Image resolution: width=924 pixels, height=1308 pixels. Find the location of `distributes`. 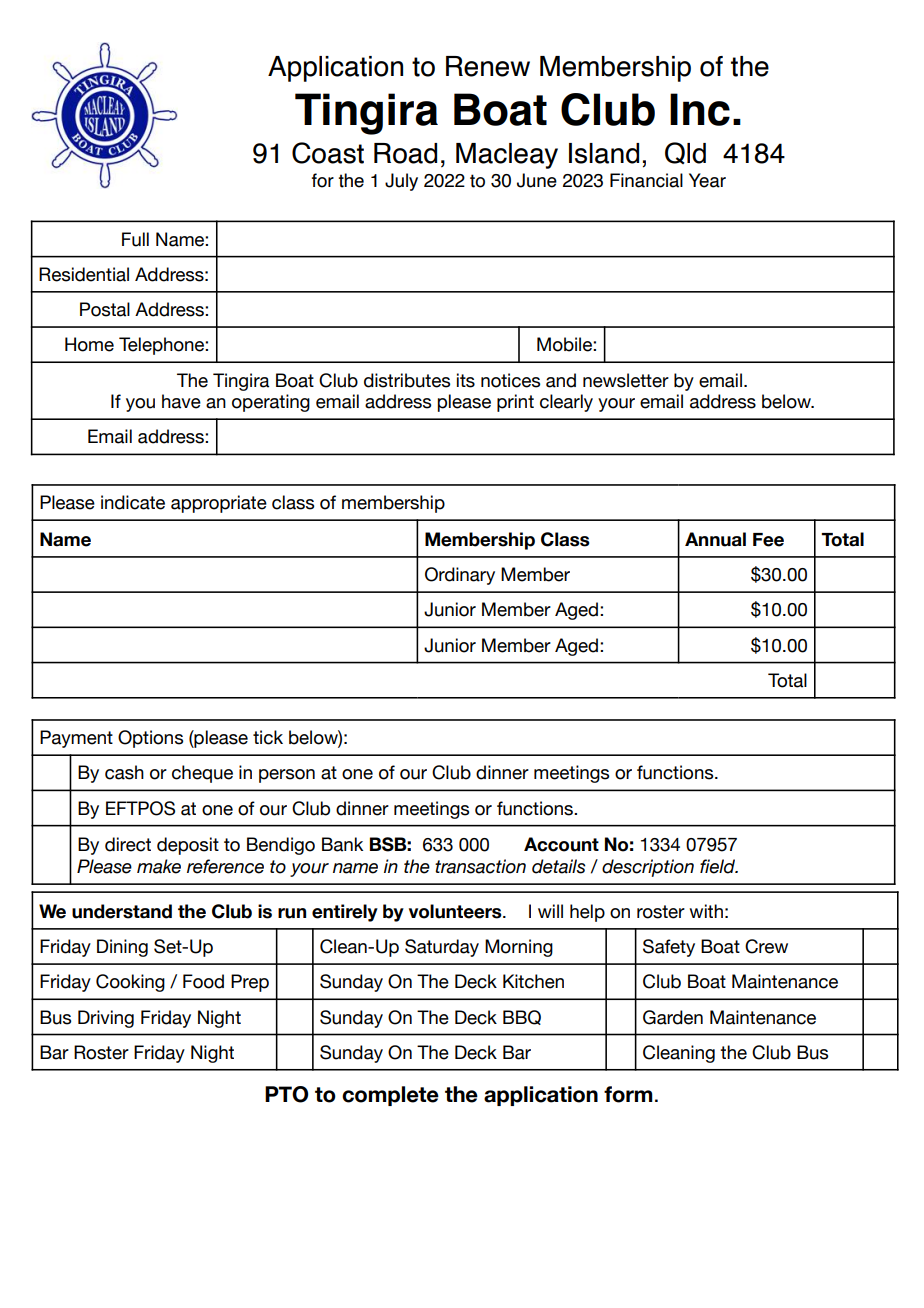

distributes is located at coordinates (407, 380).
